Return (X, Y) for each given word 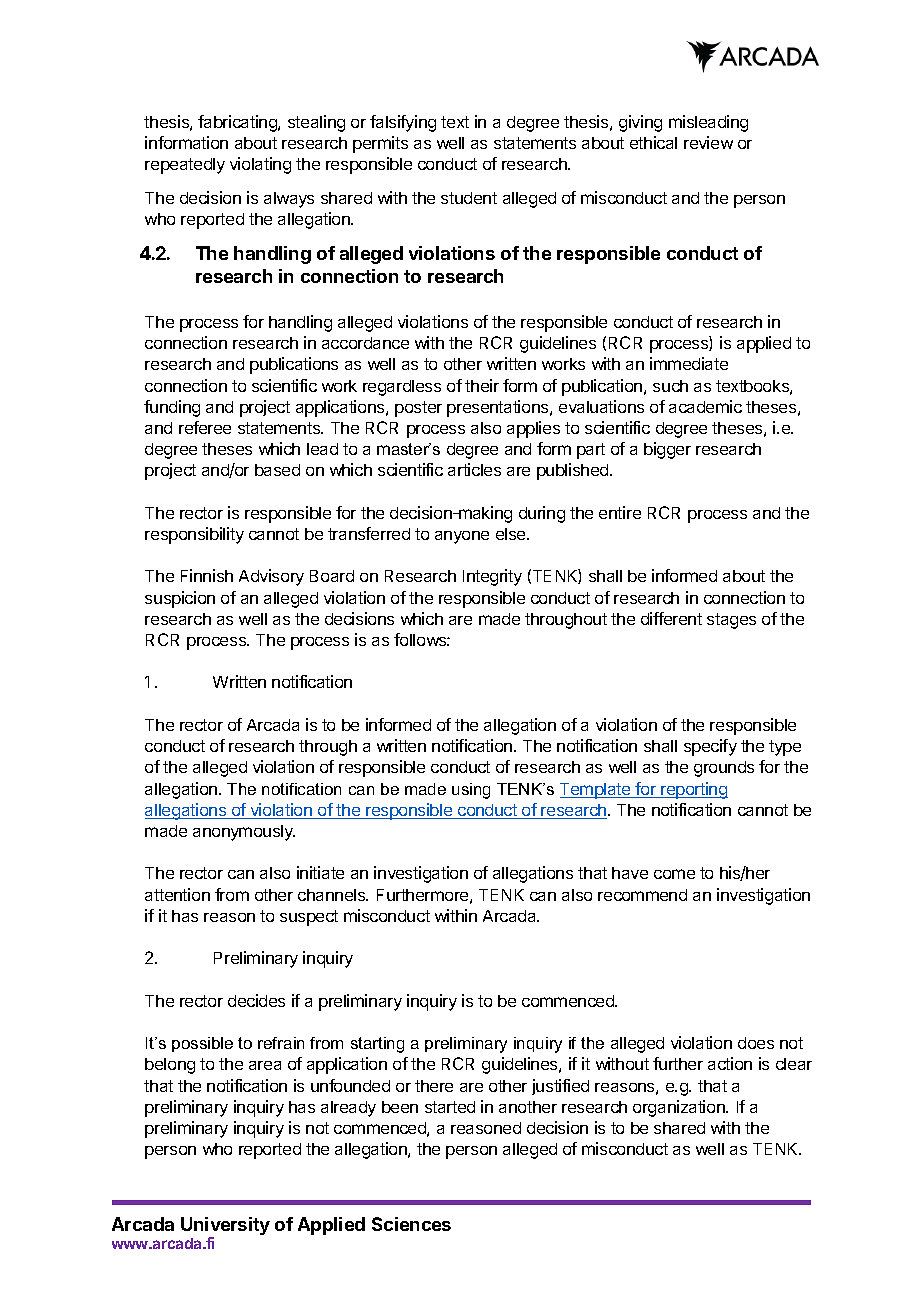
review (708, 142)
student (469, 198)
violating (260, 165)
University (225, 1227)
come (674, 874)
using (471, 791)
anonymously (244, 833)
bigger (667, 450)
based (277, 470)
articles (474, 469)
